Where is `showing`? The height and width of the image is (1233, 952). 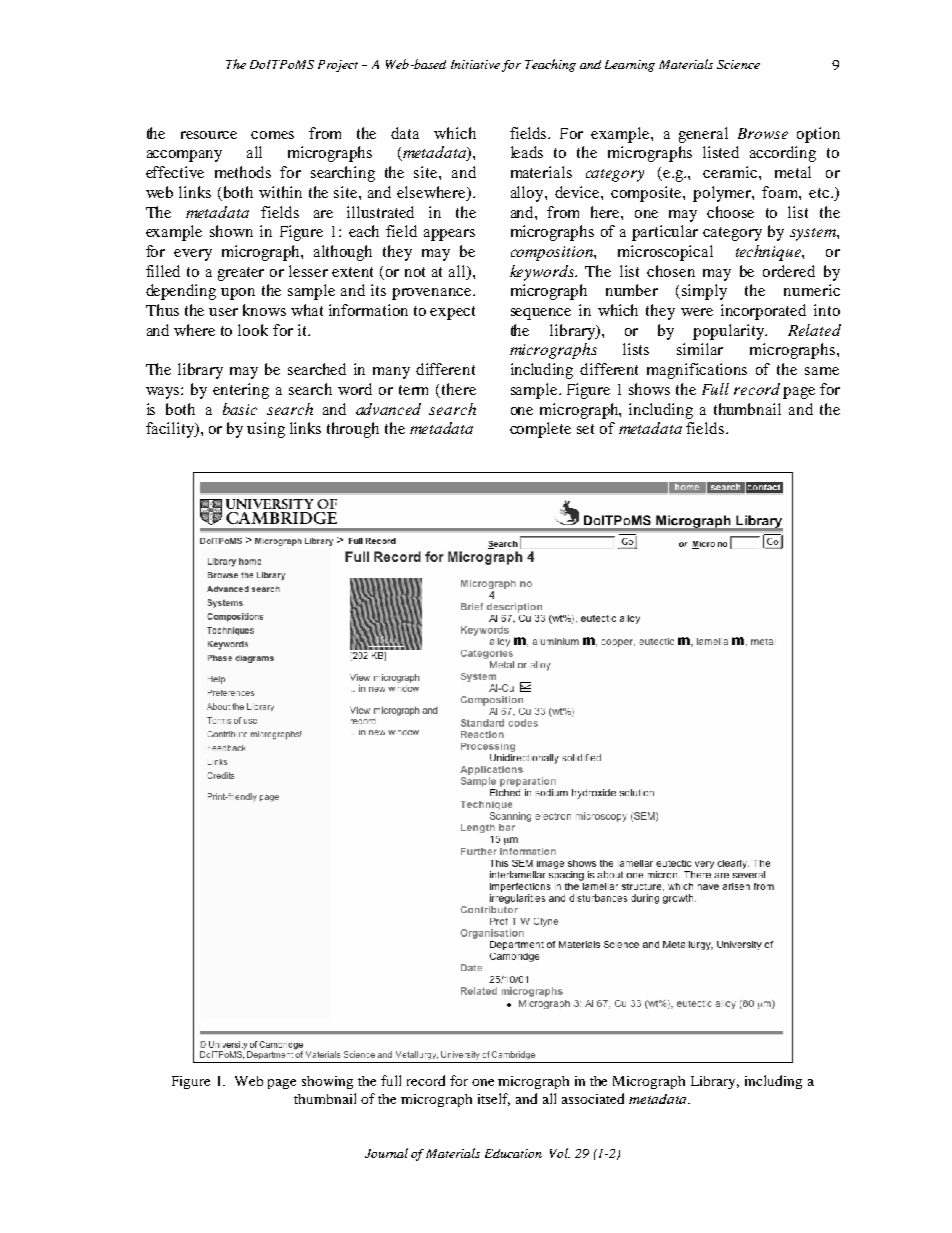
showing is located at coordinates (327, 1082).
